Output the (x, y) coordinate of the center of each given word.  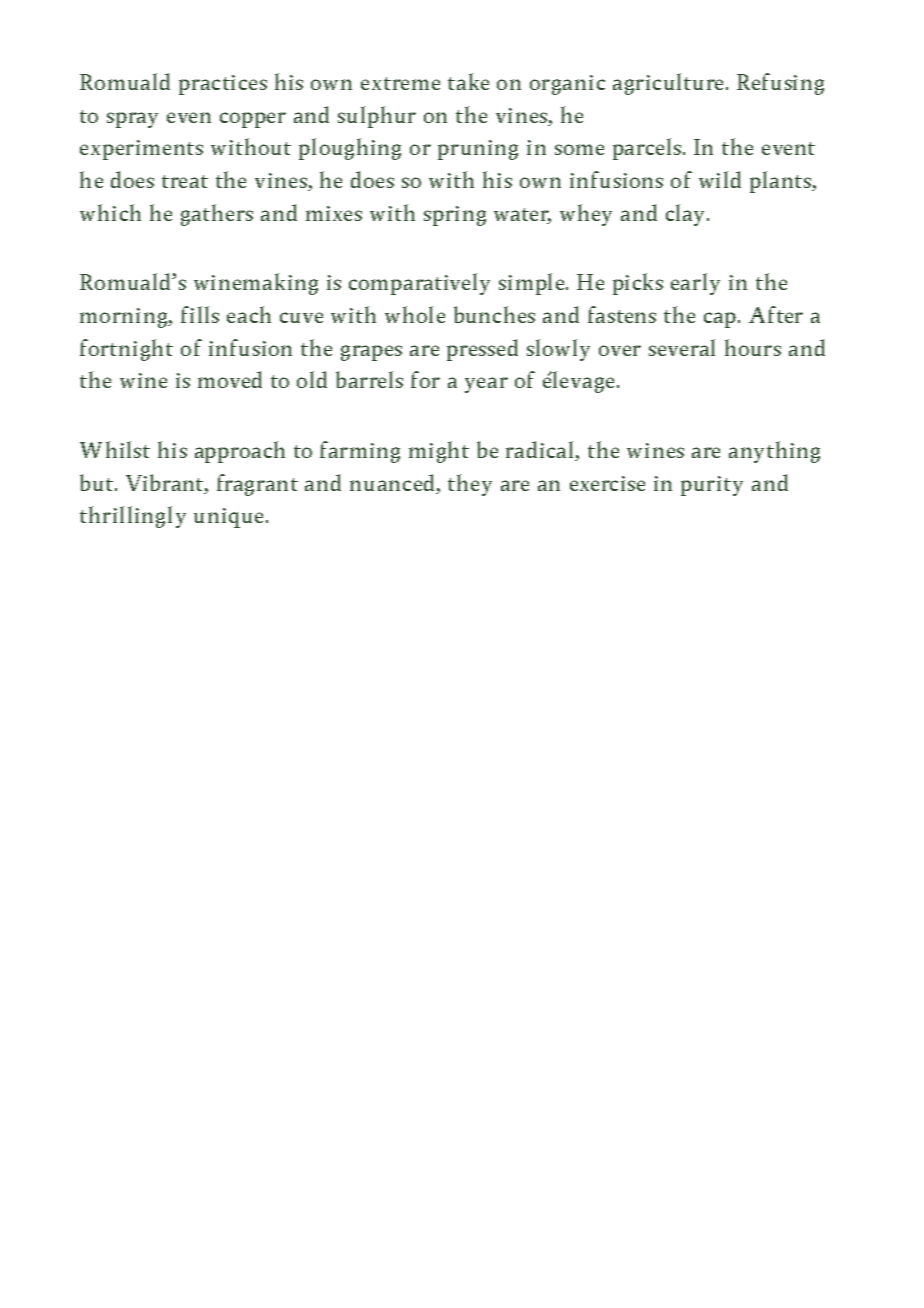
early (695, 284)
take (468, 81)
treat (185, 181)
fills (200, 314)
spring (455, 216)
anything (774, 452)
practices (223, 85)
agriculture (668, 84)
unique (230, 518)
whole (415, 314)
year (486, 385)
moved (230, 379)
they (470, 485)
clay (687, 215)
